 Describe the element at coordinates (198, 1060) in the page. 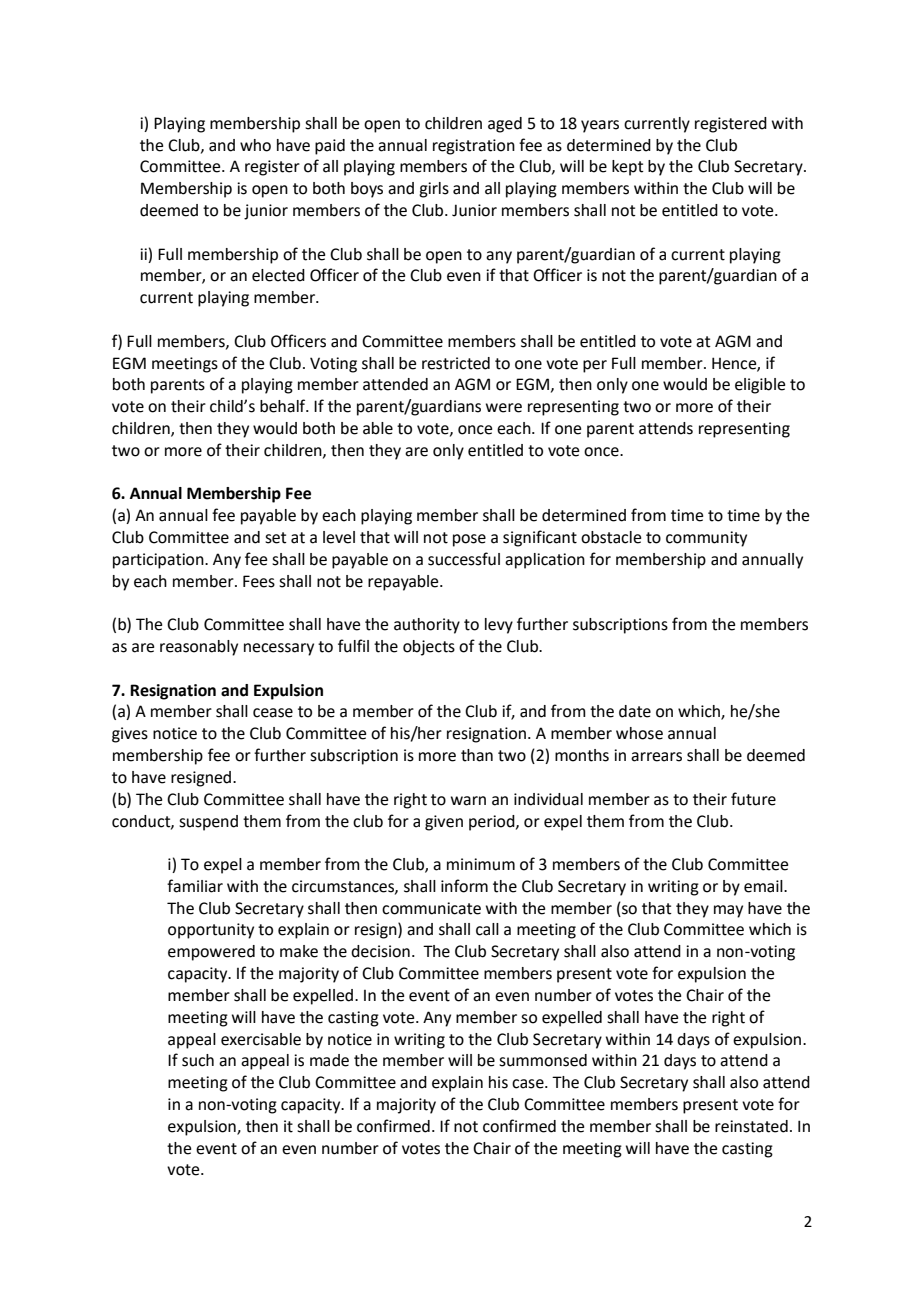

I see `such` at that location.
